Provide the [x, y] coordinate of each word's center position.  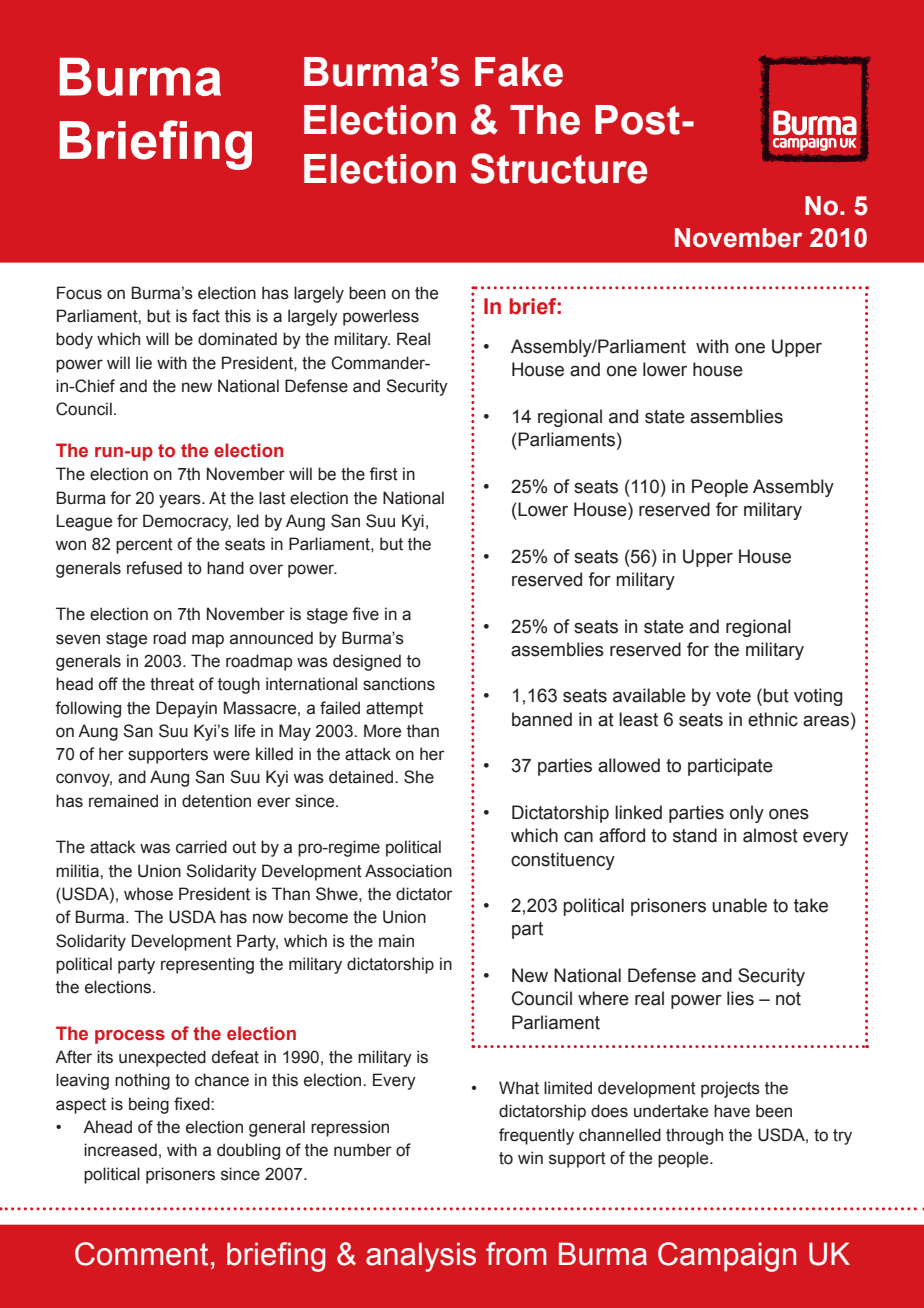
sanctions [399, 684]
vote [733, 696]
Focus [79, 293]
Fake [519, 72]
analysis [421, 1257]
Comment [141, 1254]
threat [172, 684]
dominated [237, 339]
